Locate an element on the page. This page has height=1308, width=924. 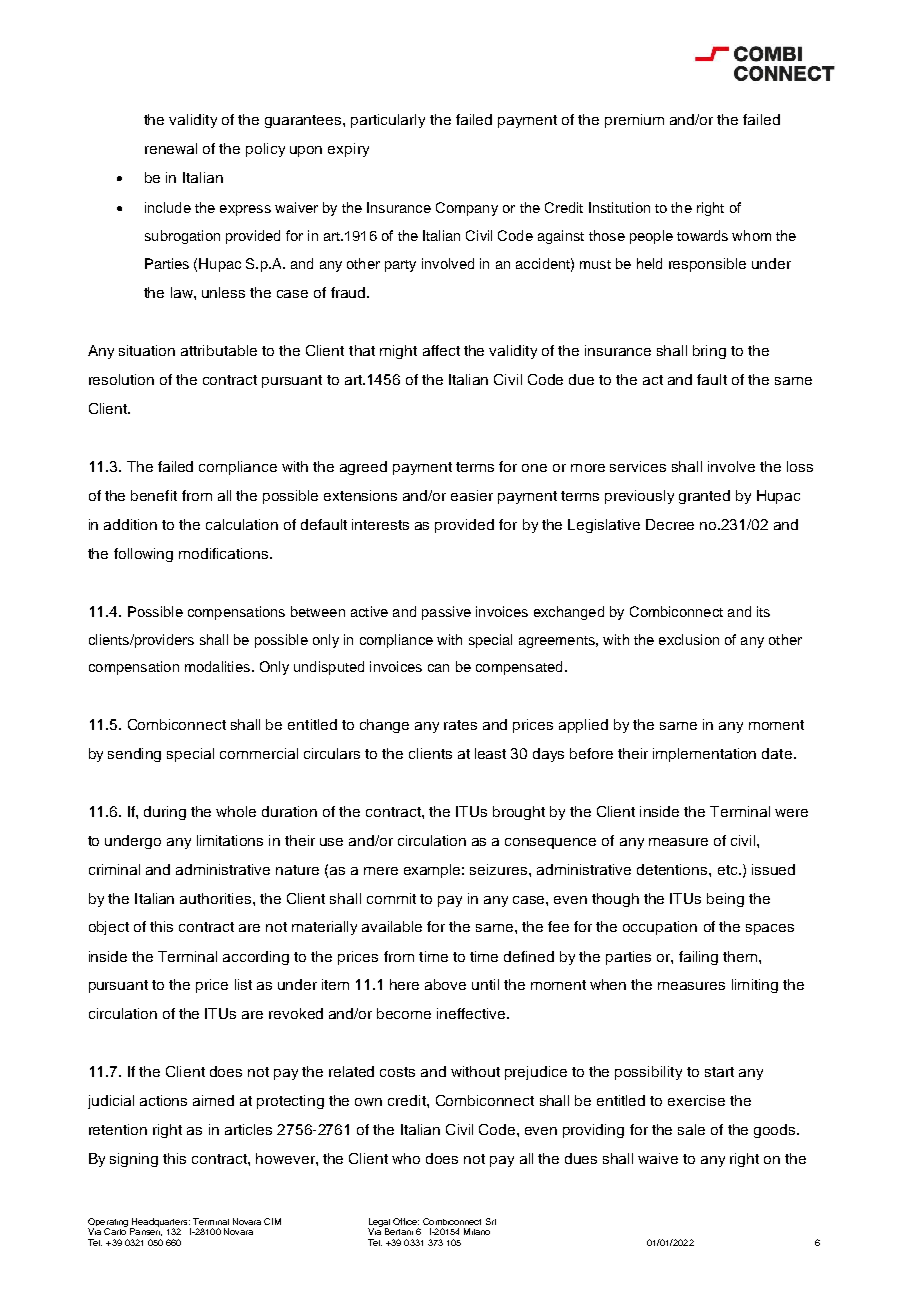
modalities is located at coordinates (217, 666).
